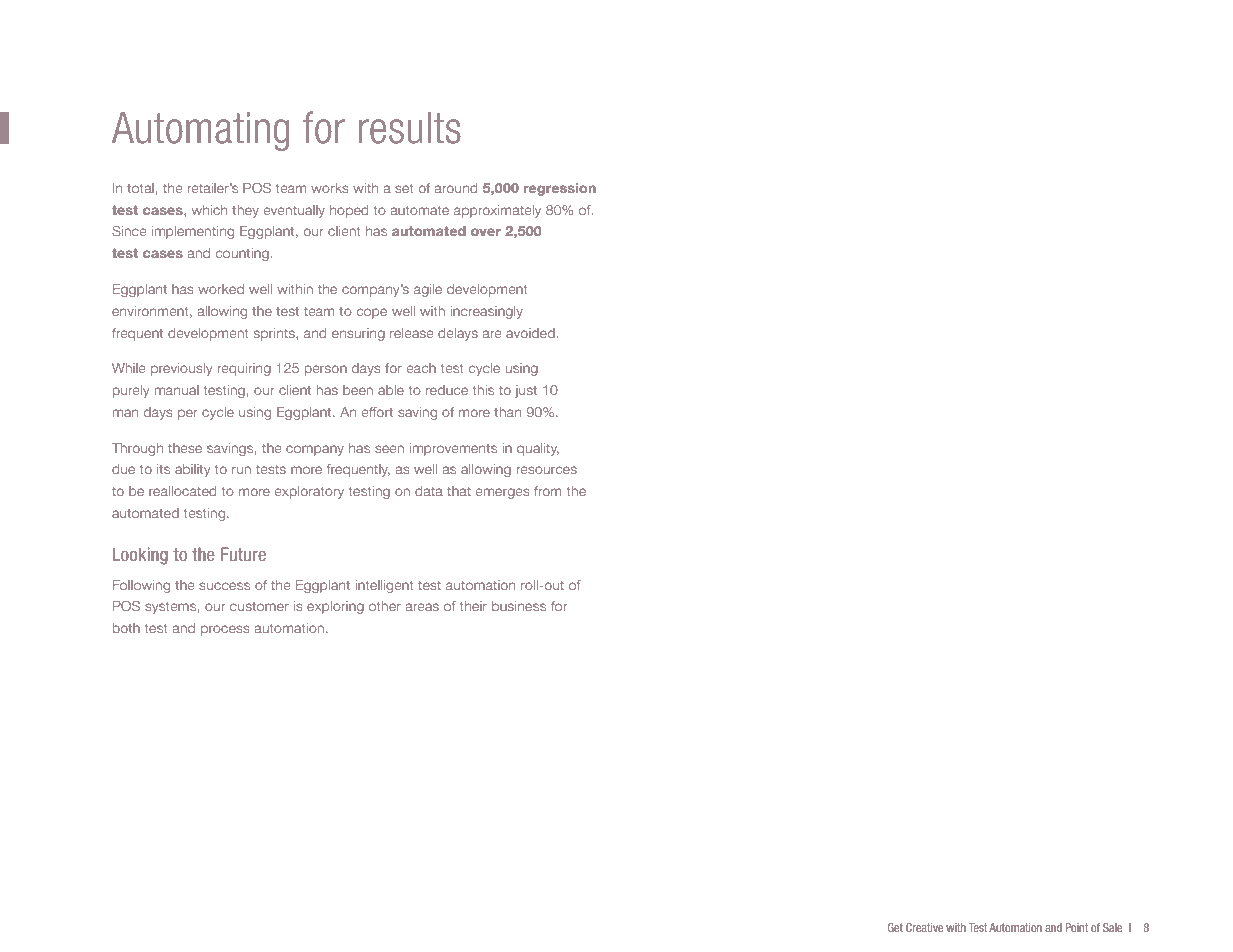 The image size is (1233, 952). I want to click on Creative, so click(924, 927).
